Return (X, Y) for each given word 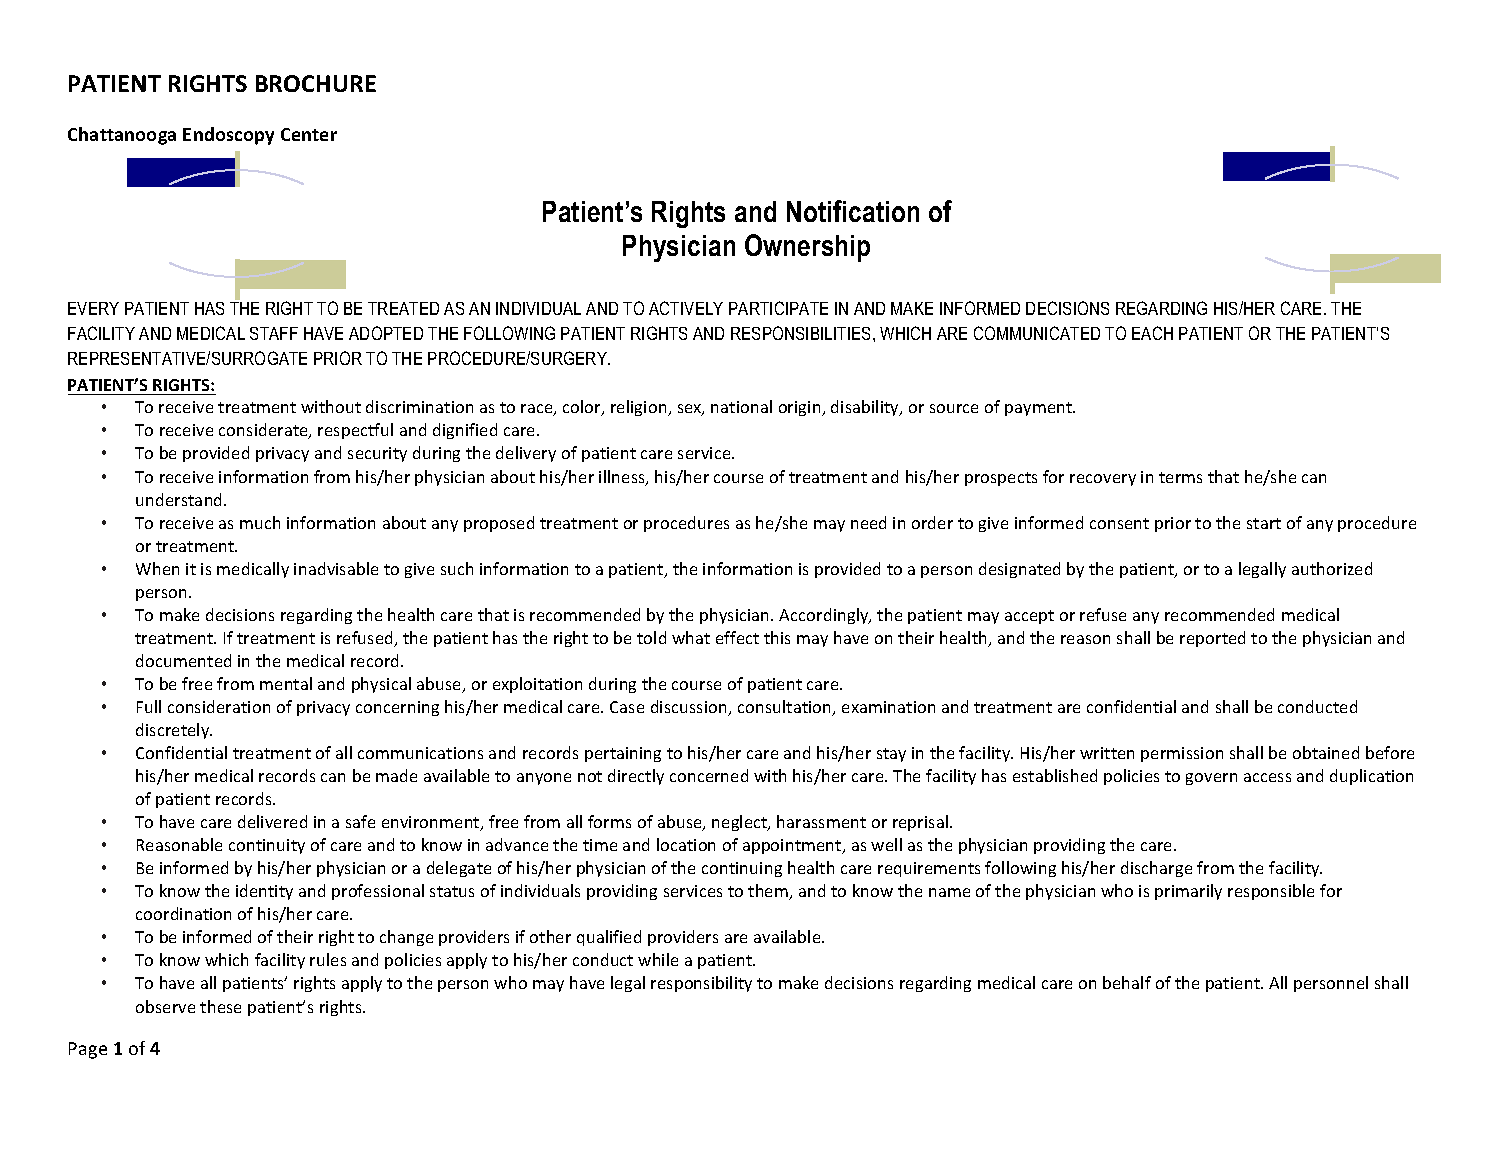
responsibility (701, 984)
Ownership (807, 248)
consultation (786, 708)
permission (1182, 754)
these (220, 1006)
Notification (853, 211)
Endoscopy (228, 136)
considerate (264, 431)
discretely (174, 731)
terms (1180, 477)
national (741, 406)
